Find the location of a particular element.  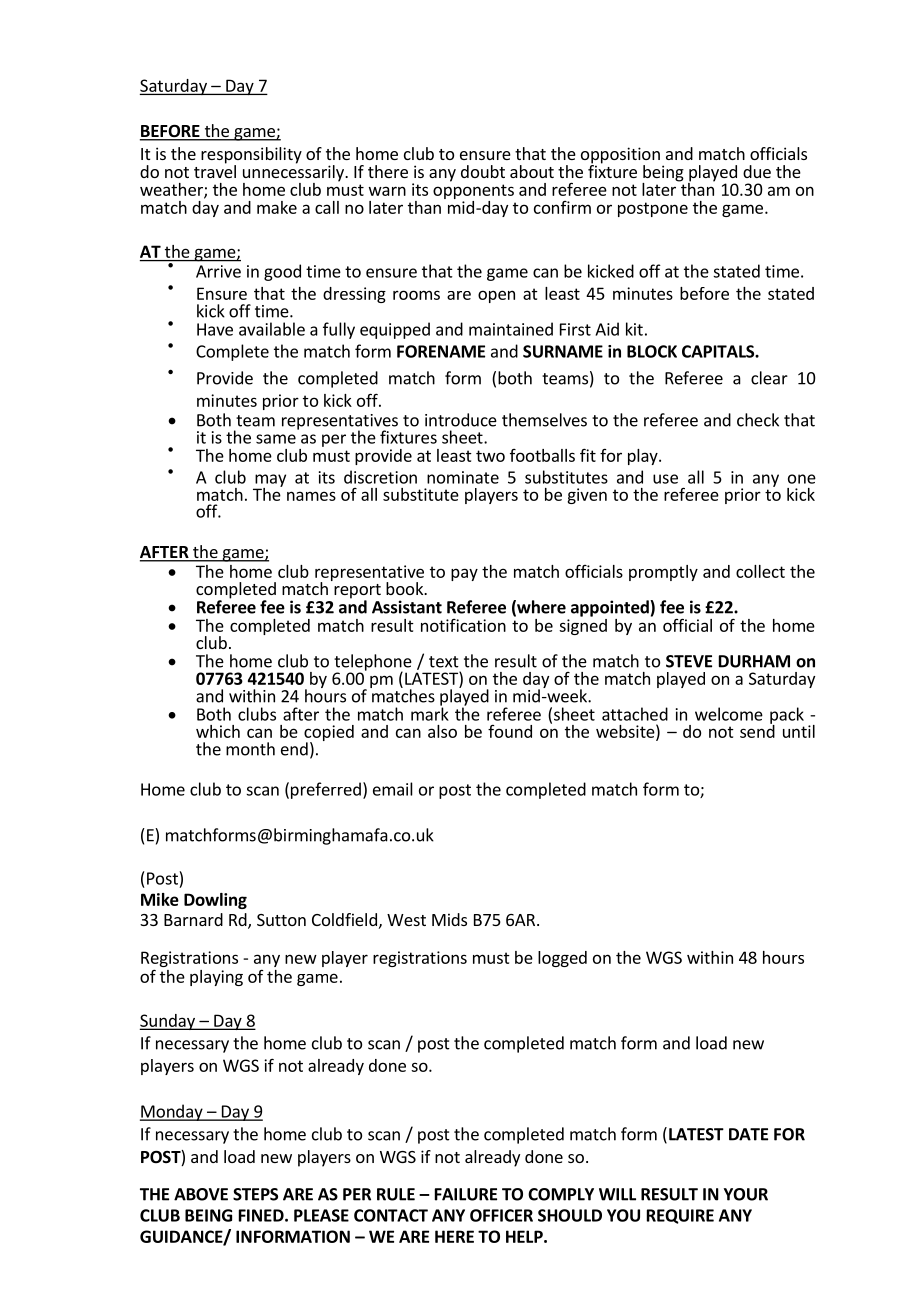

YOUR is located at coordinates (746, 1194).
